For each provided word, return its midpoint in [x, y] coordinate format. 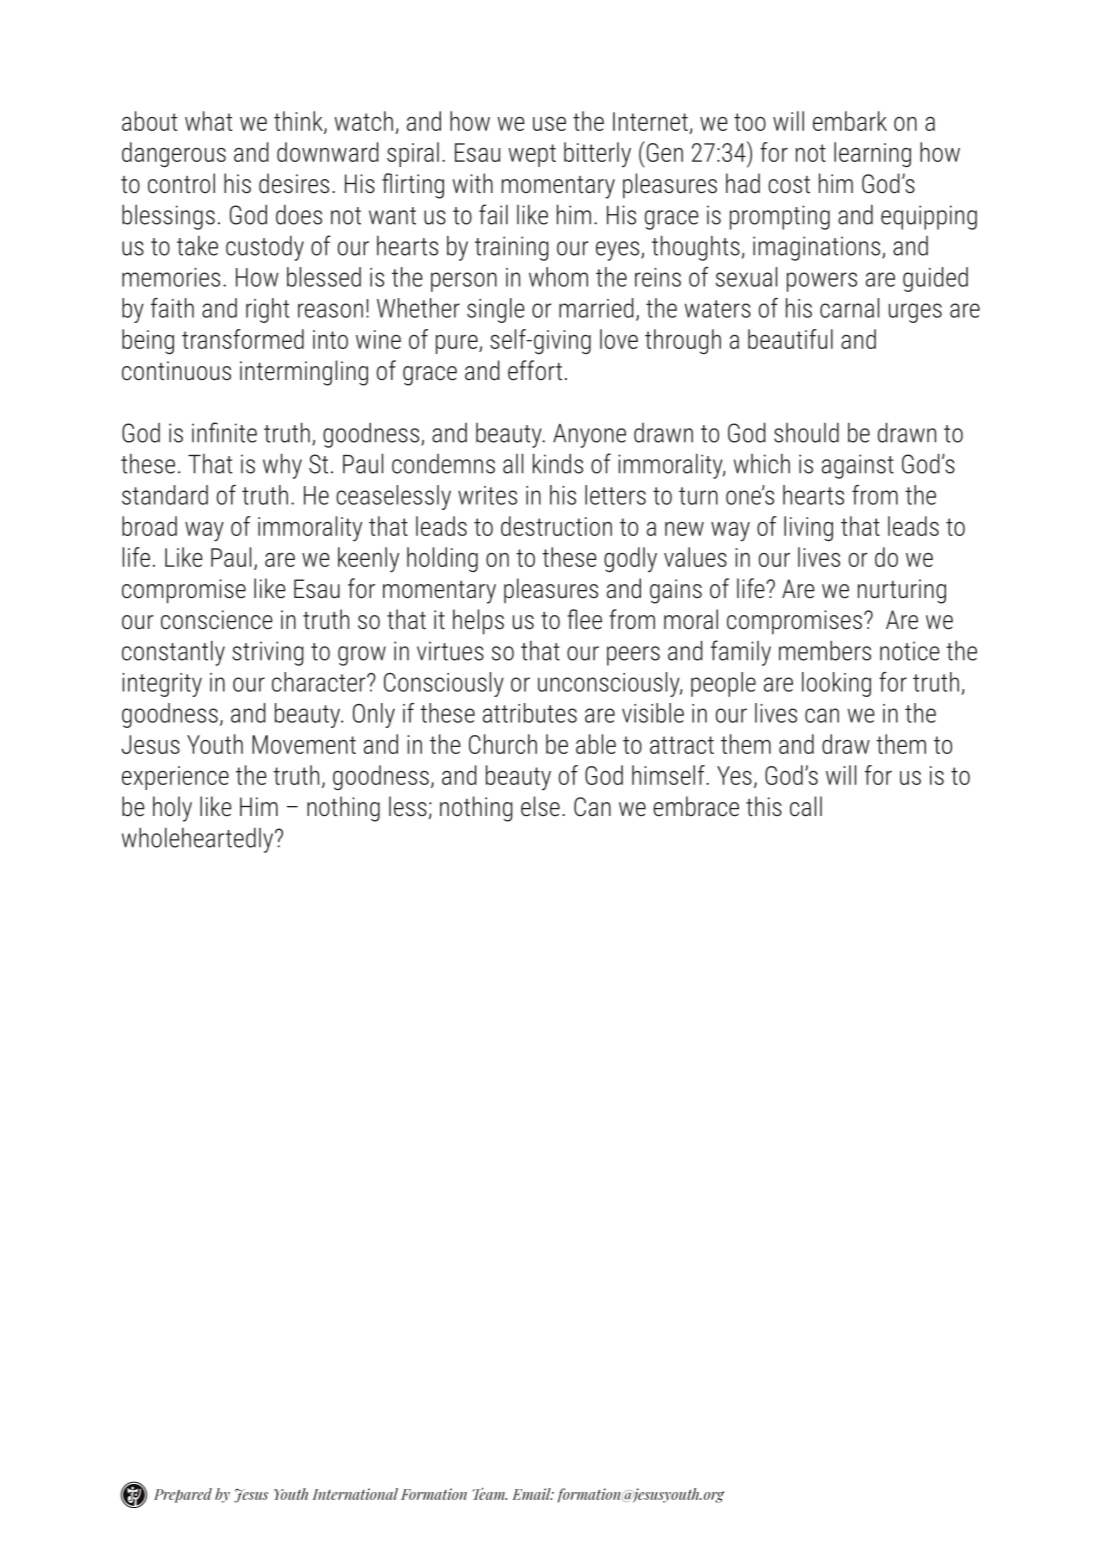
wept [532, 155]
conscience [217, 620]
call [806, 806]
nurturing [902, 591]
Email [532, 1494]
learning [872, 154]
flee [584, 619]
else [540, 806]
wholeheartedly [199, 840]
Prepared [183, 1495]
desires [294, 183]
